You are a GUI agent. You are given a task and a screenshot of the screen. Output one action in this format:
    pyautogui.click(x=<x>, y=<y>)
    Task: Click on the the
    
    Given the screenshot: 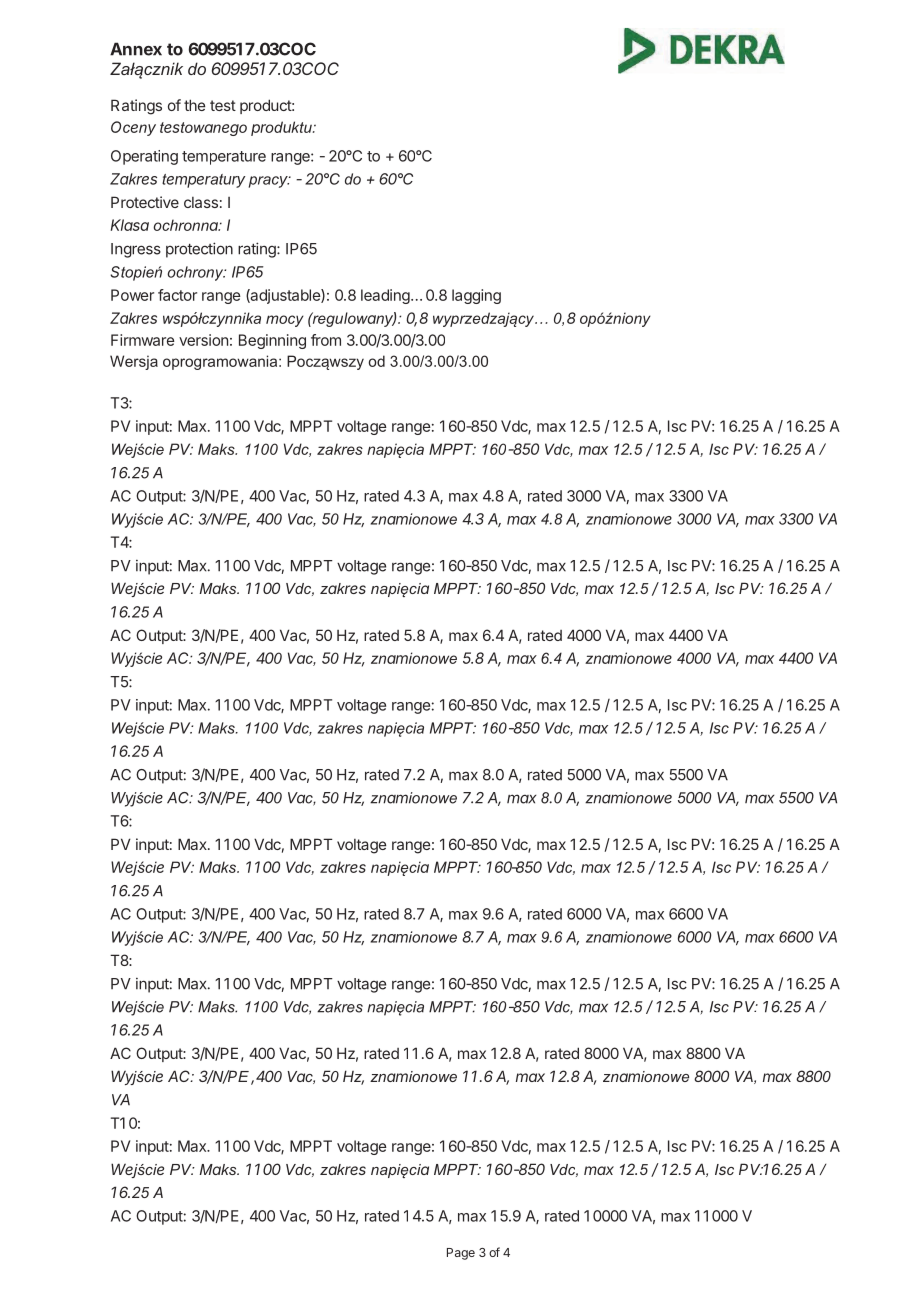 What is the action you would take?
    pyautogui.click(x=194, y=105)
